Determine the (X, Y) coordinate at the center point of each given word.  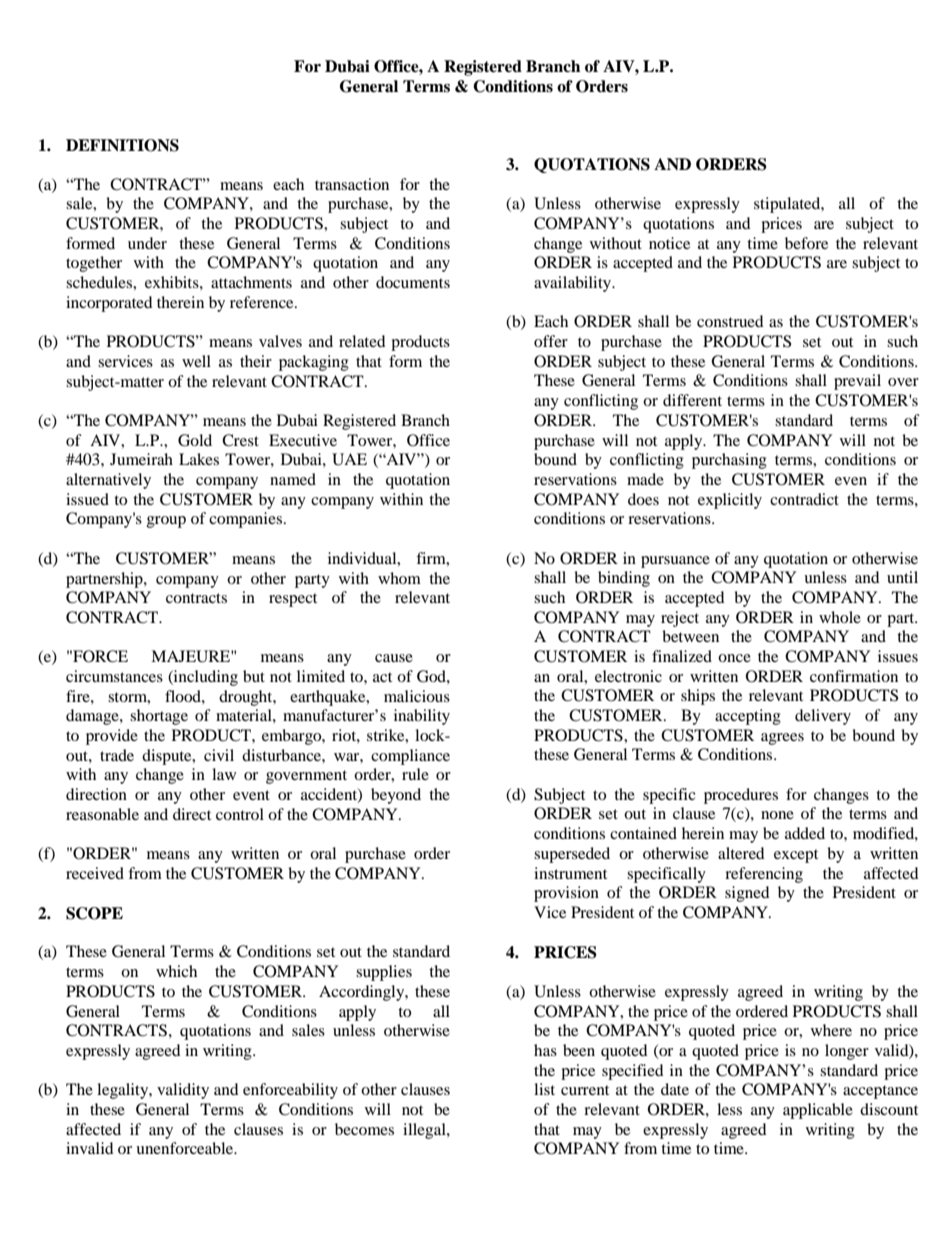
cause (394, 658)
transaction (352, 184)
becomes (364, 1129)
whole (840, 617)
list (544, 1089)
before (806, 243)
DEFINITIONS (122, 145)
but (254, 676)
